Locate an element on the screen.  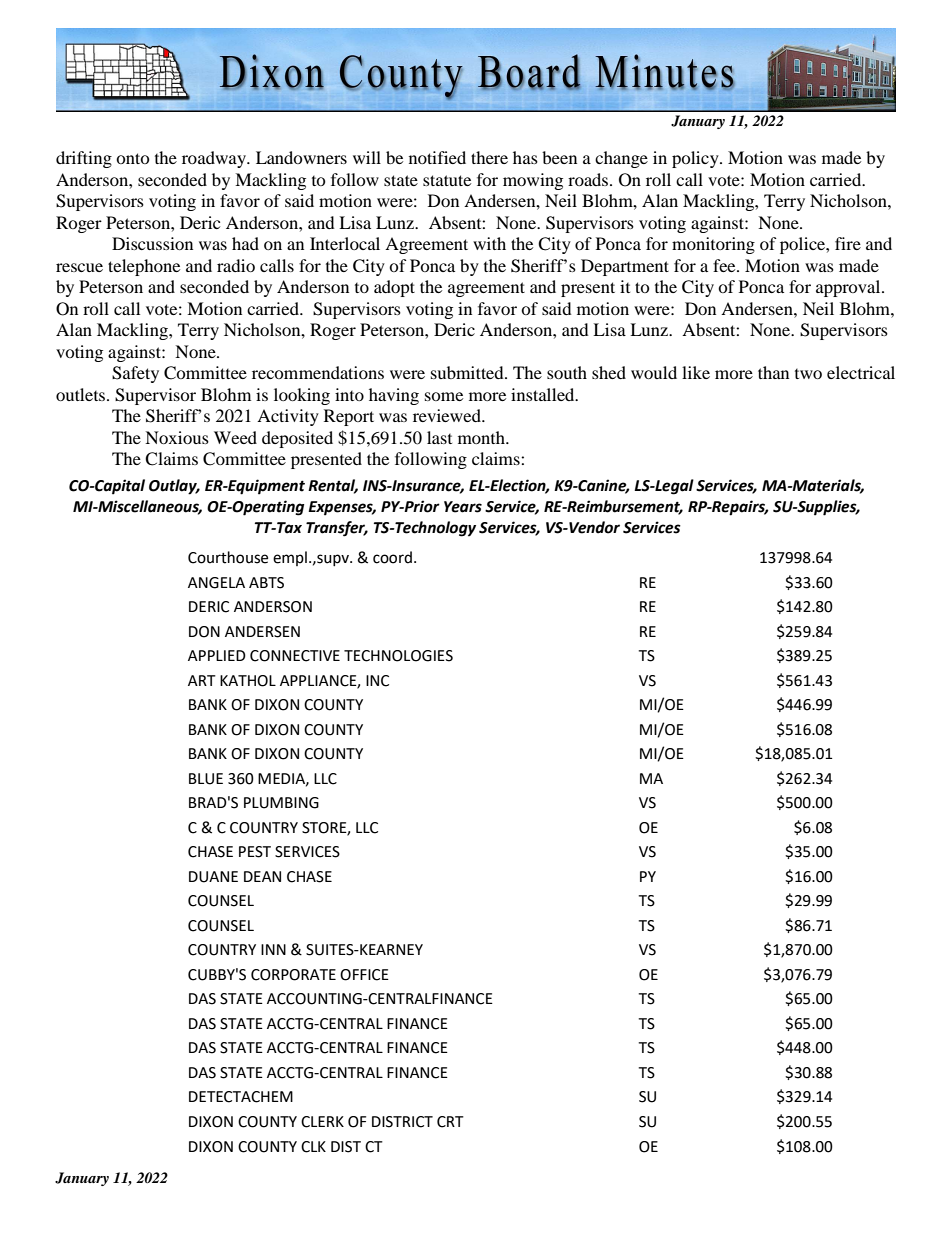
statute is located at coordinates (447, 180).
